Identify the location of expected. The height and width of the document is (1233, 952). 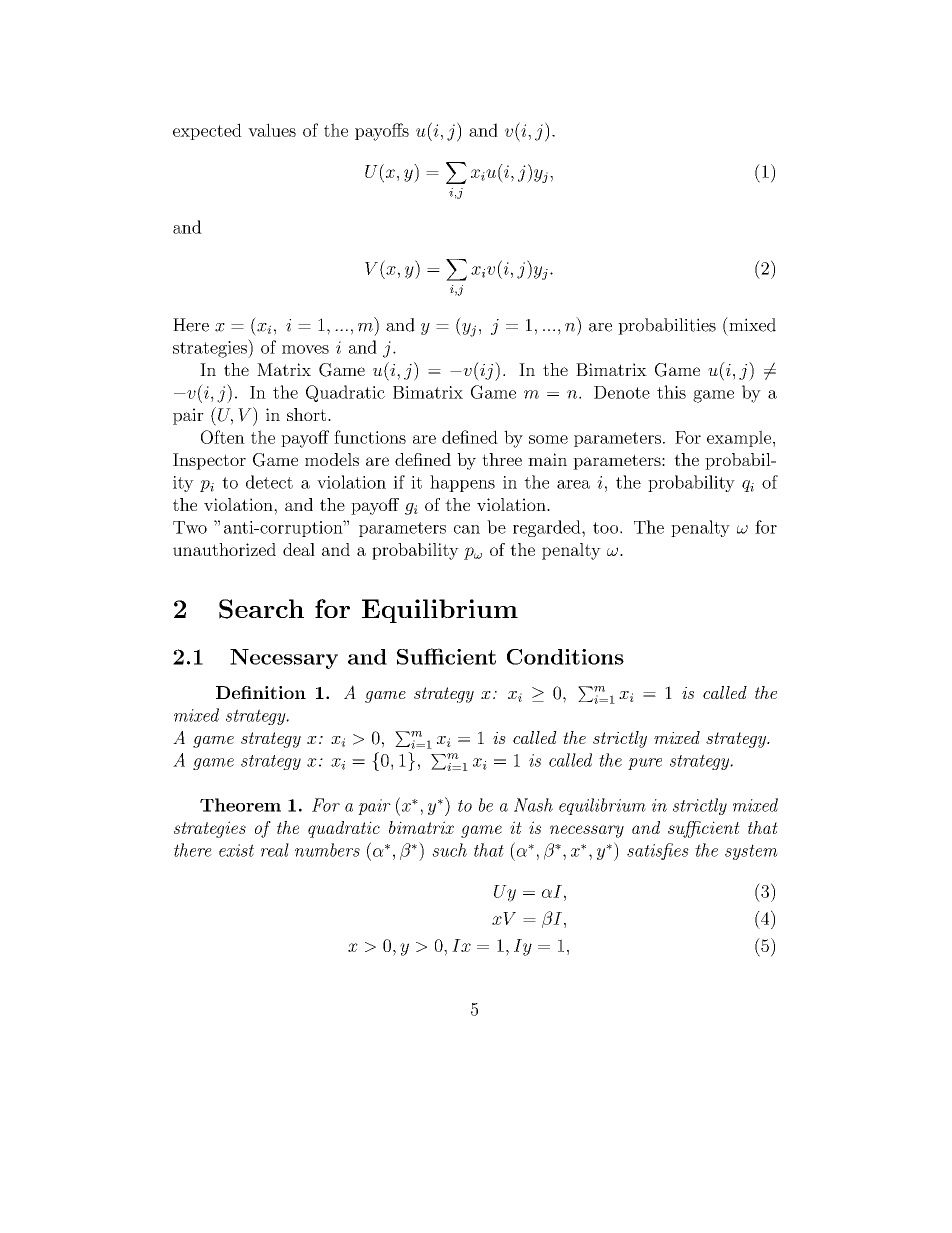
(207, 131).
